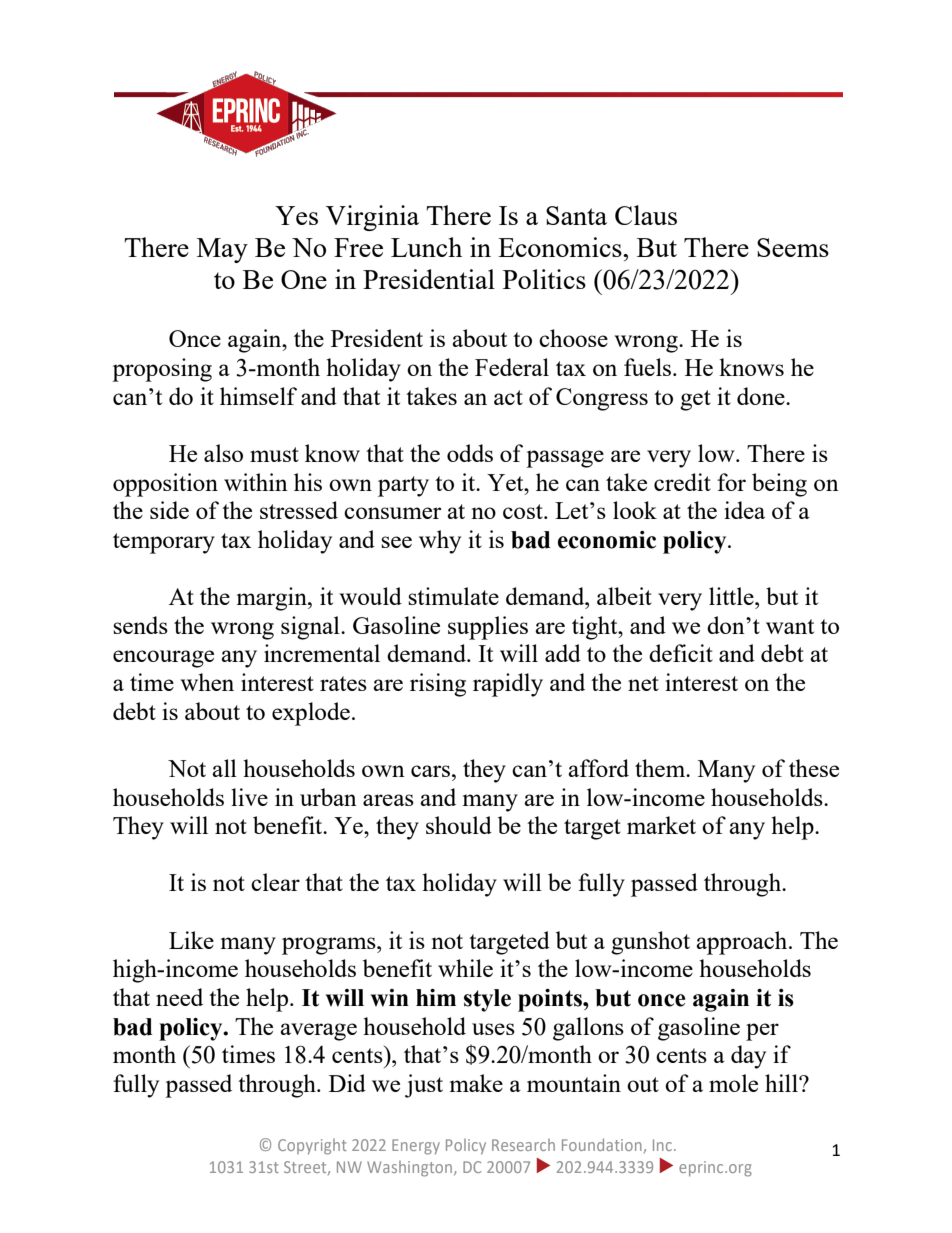  What do you see at coordinates (681, 653) in the page?
I see `deficit` at bounding box center [681, 653].
